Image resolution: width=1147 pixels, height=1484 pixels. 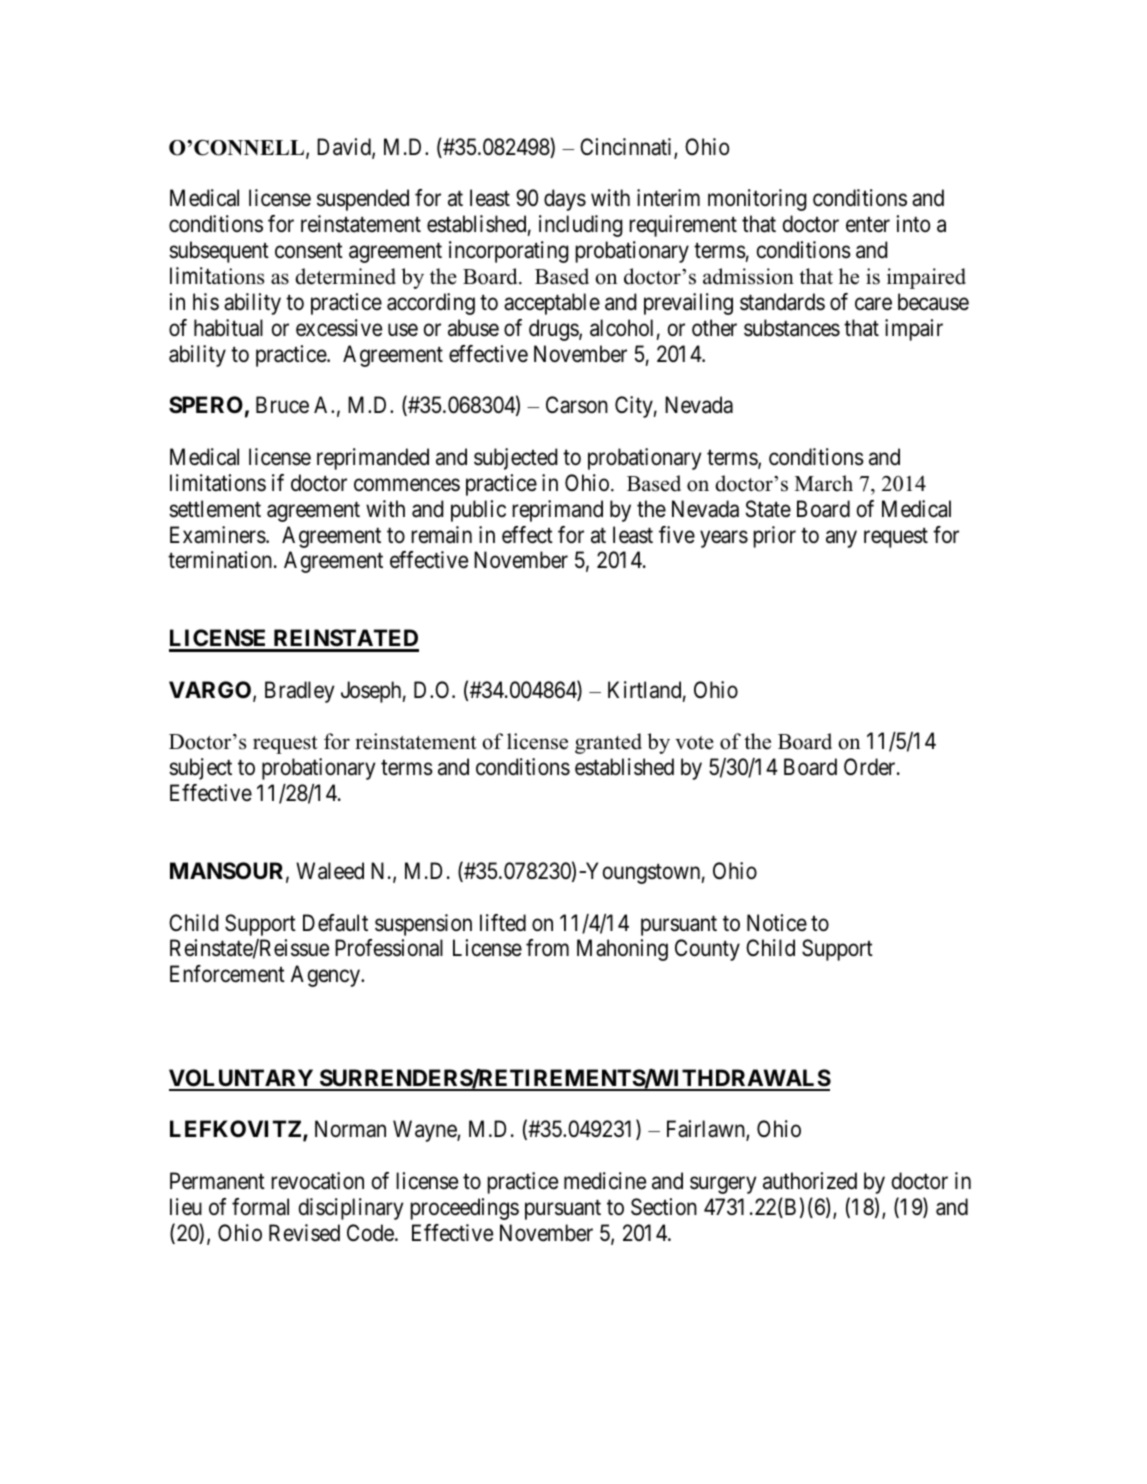 I want to click on Bradley, so click(x=299, y=692).
